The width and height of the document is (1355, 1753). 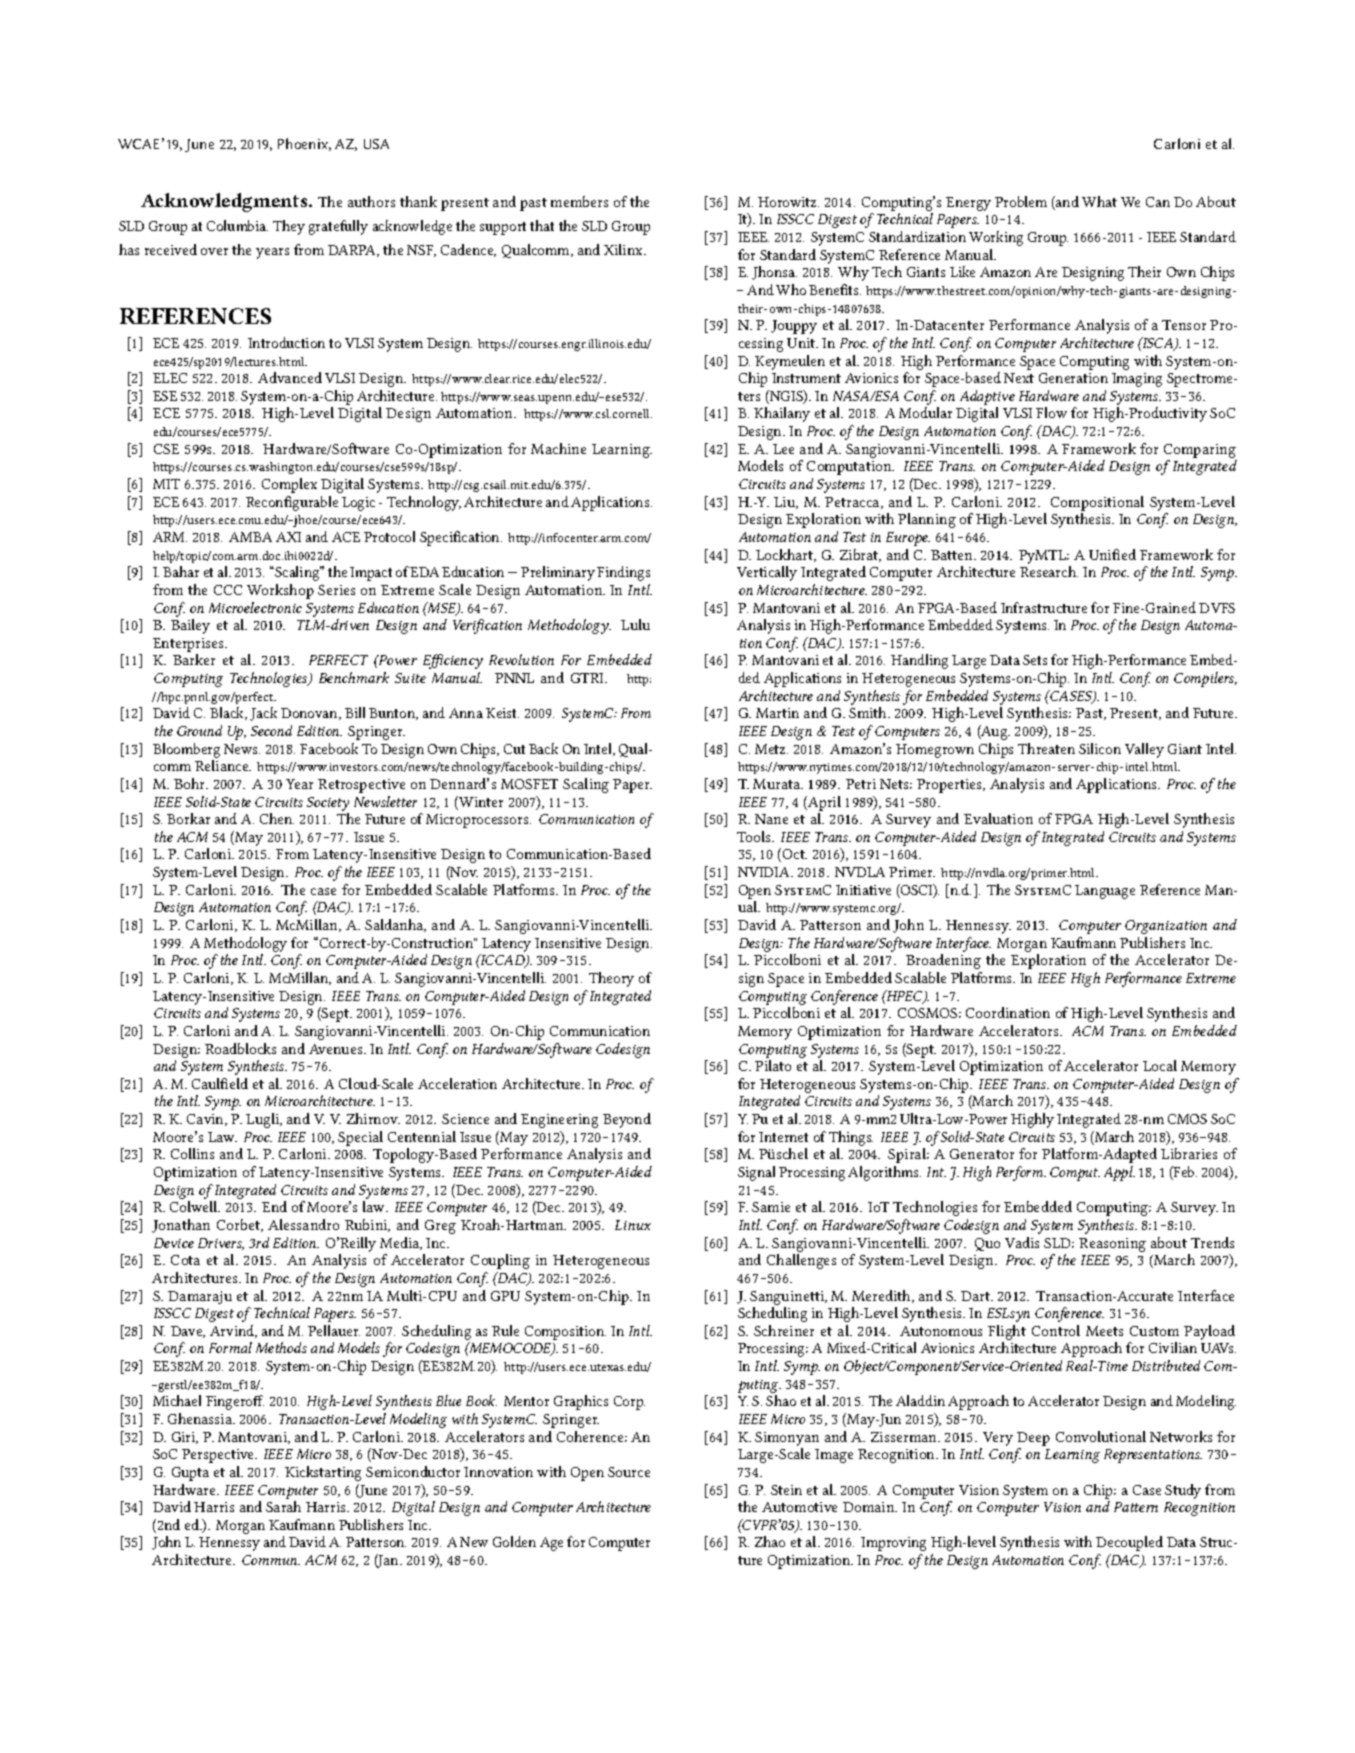 What do you see at coordinates (1184, 1173) in the document?
I see `Feb` at bounding box center [1184, 1173].
